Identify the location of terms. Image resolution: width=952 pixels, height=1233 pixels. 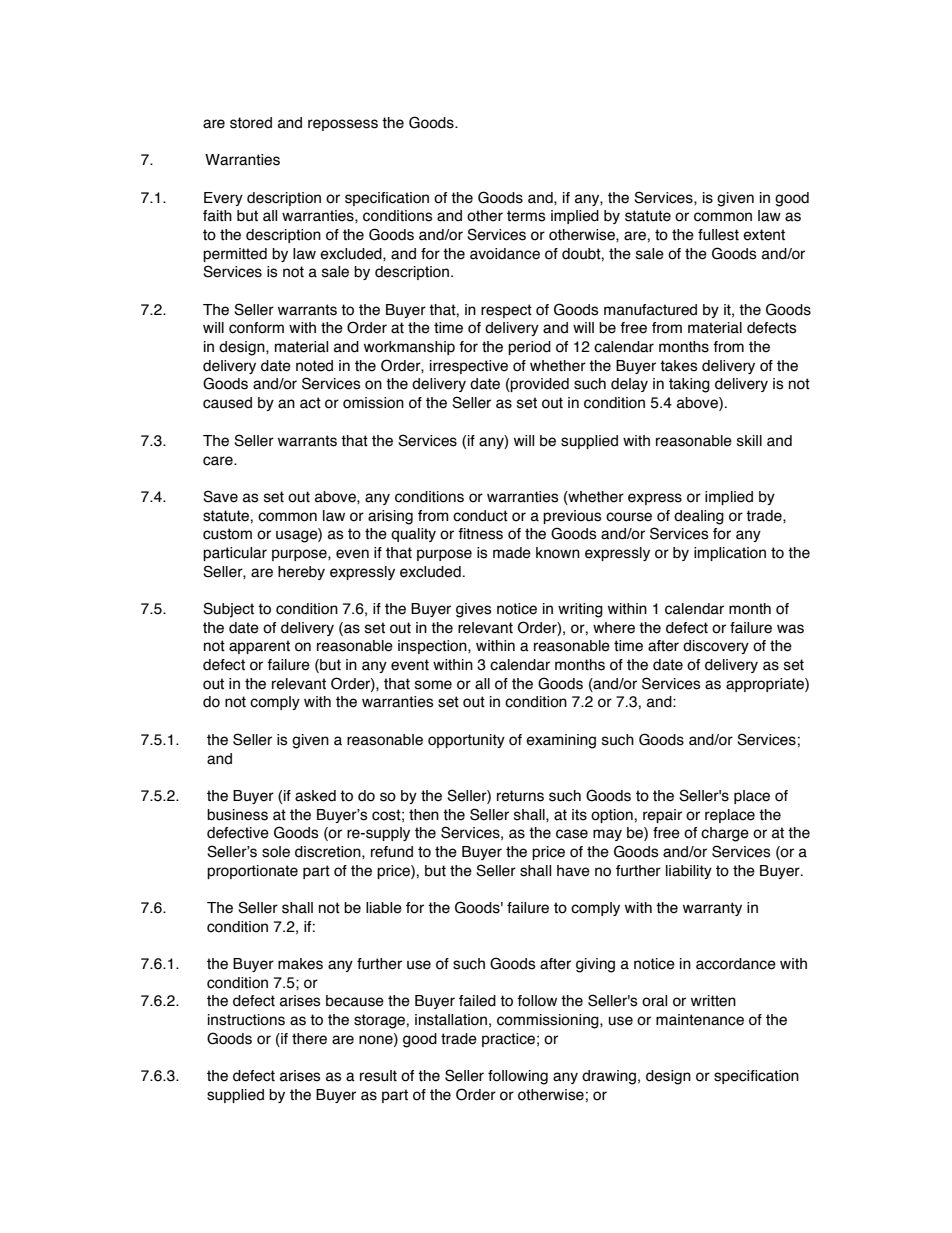
(526, 216).
